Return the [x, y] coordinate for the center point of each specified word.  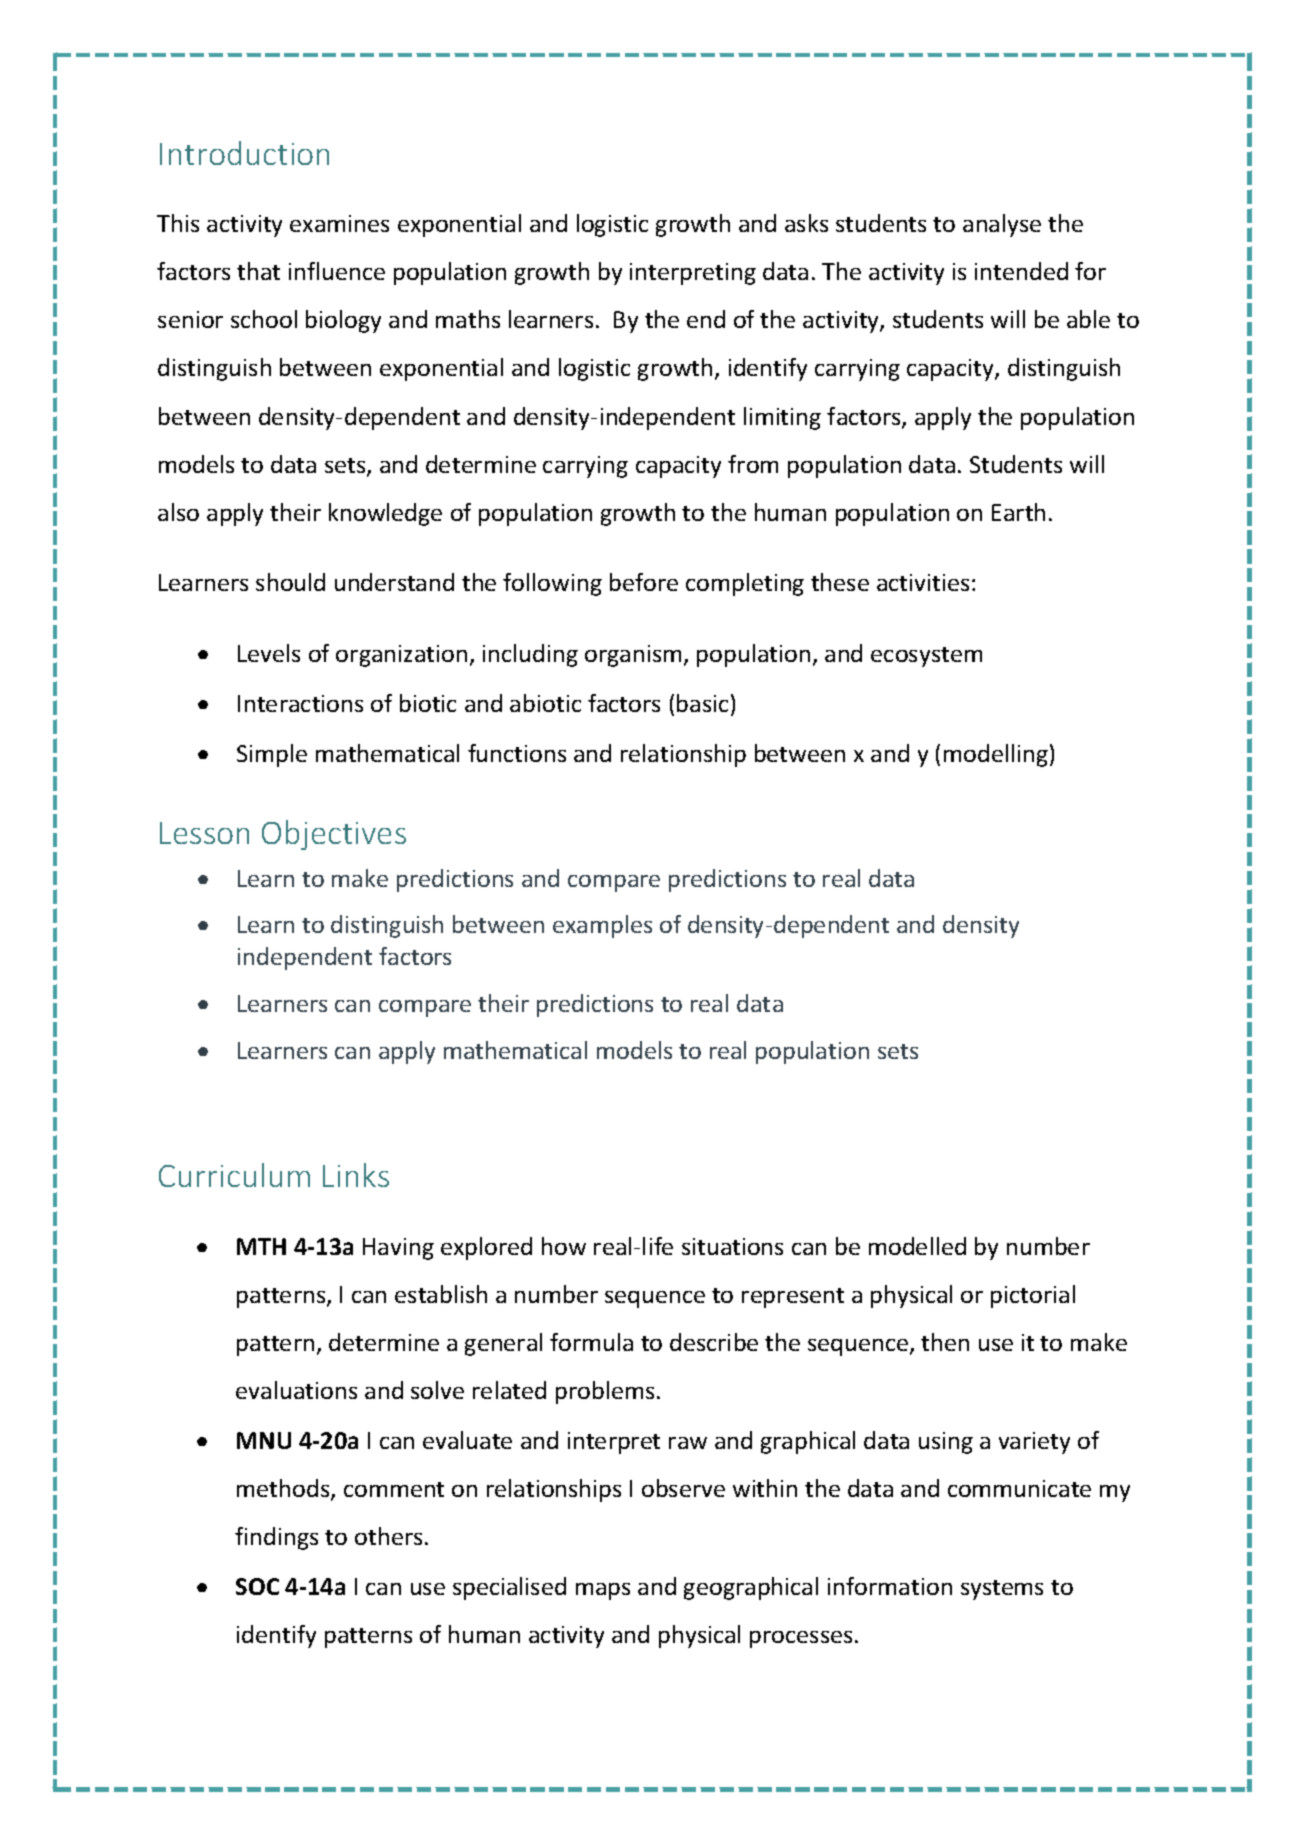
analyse [1002, 225]
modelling [996, 755]
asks [806, 223]
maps [603, 1591]
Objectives [334, 835]
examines [339, 223]
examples [602, 926]
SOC [257, 1586]
